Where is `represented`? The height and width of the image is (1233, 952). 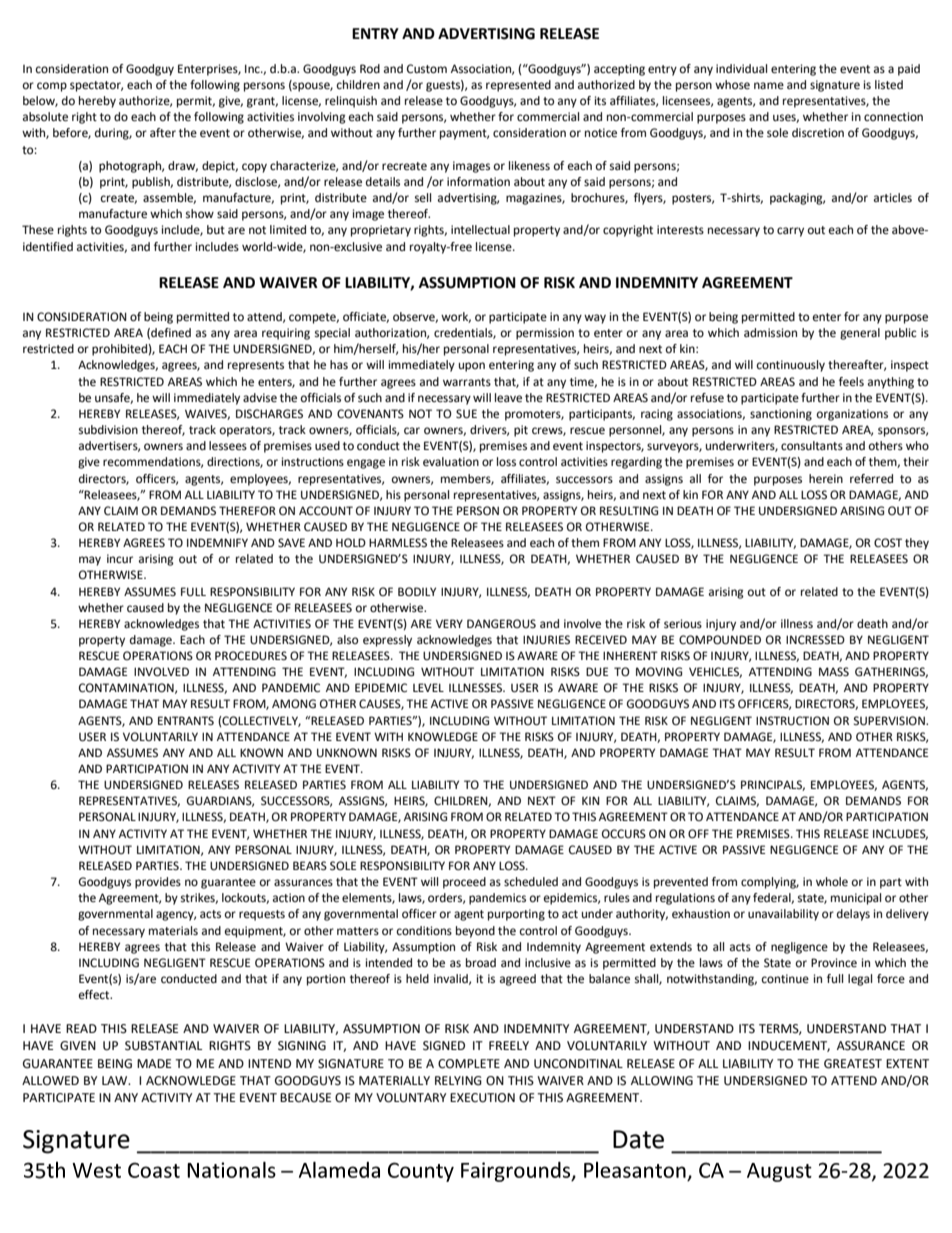
represented is located at coordinates (518, 86).
